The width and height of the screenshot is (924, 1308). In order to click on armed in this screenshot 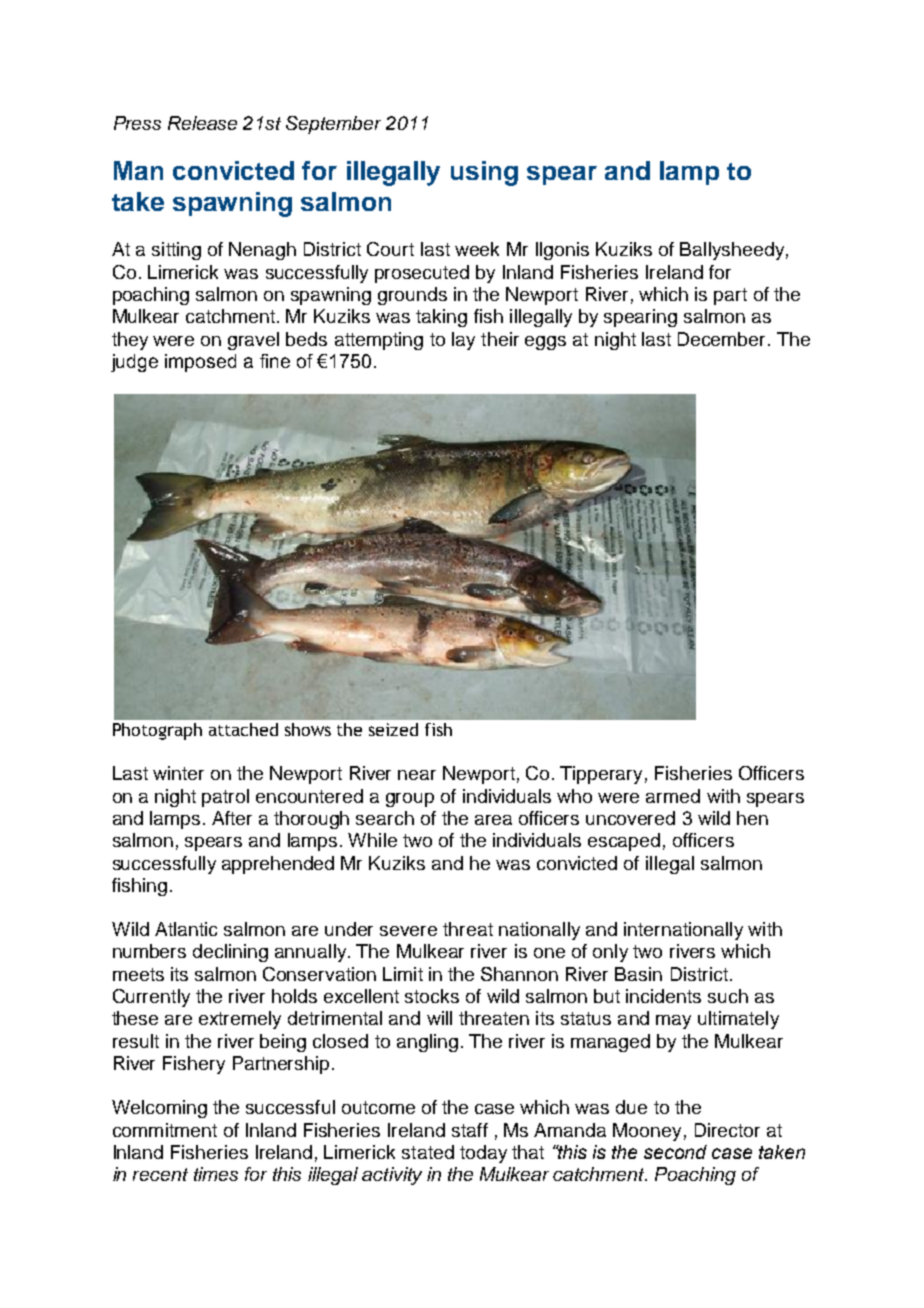, I will do `click(673, 796)`.
